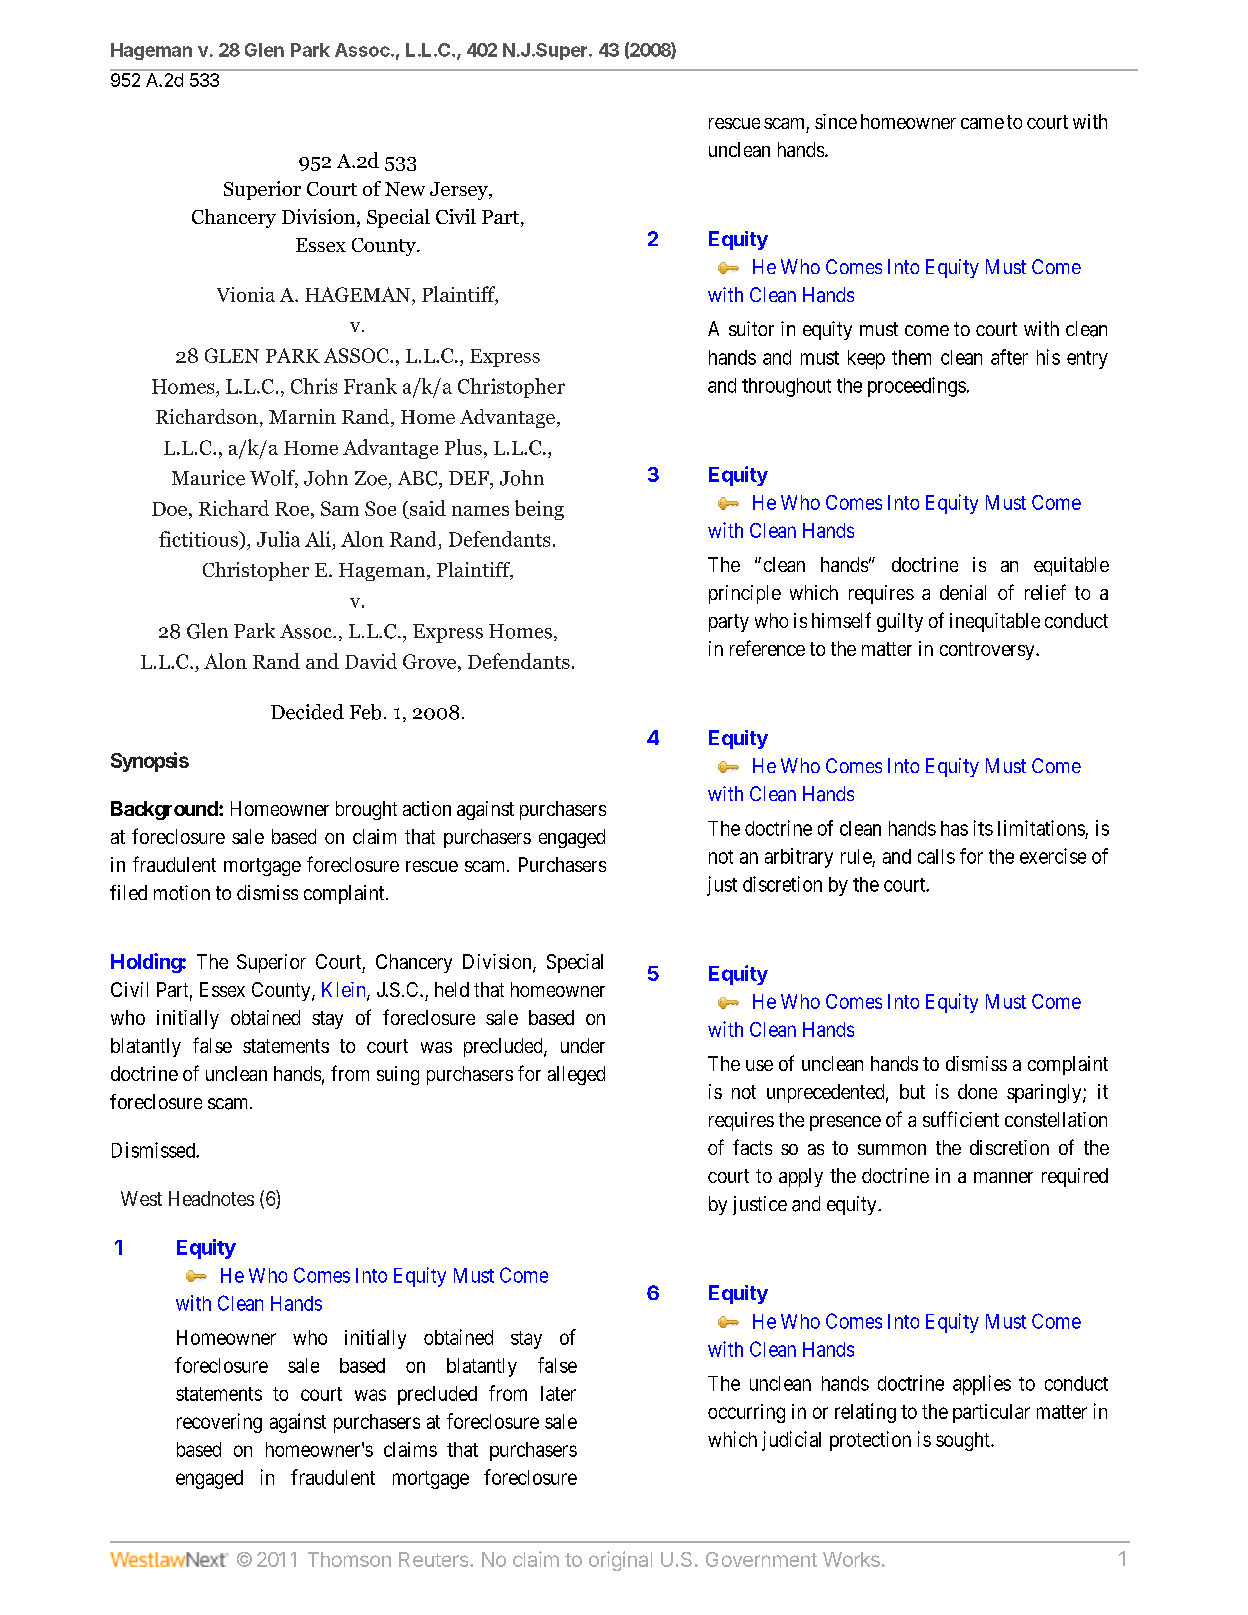 The height and width of the screenshot is (1615, 1248). I want to click on Background, so click(165, 810).
